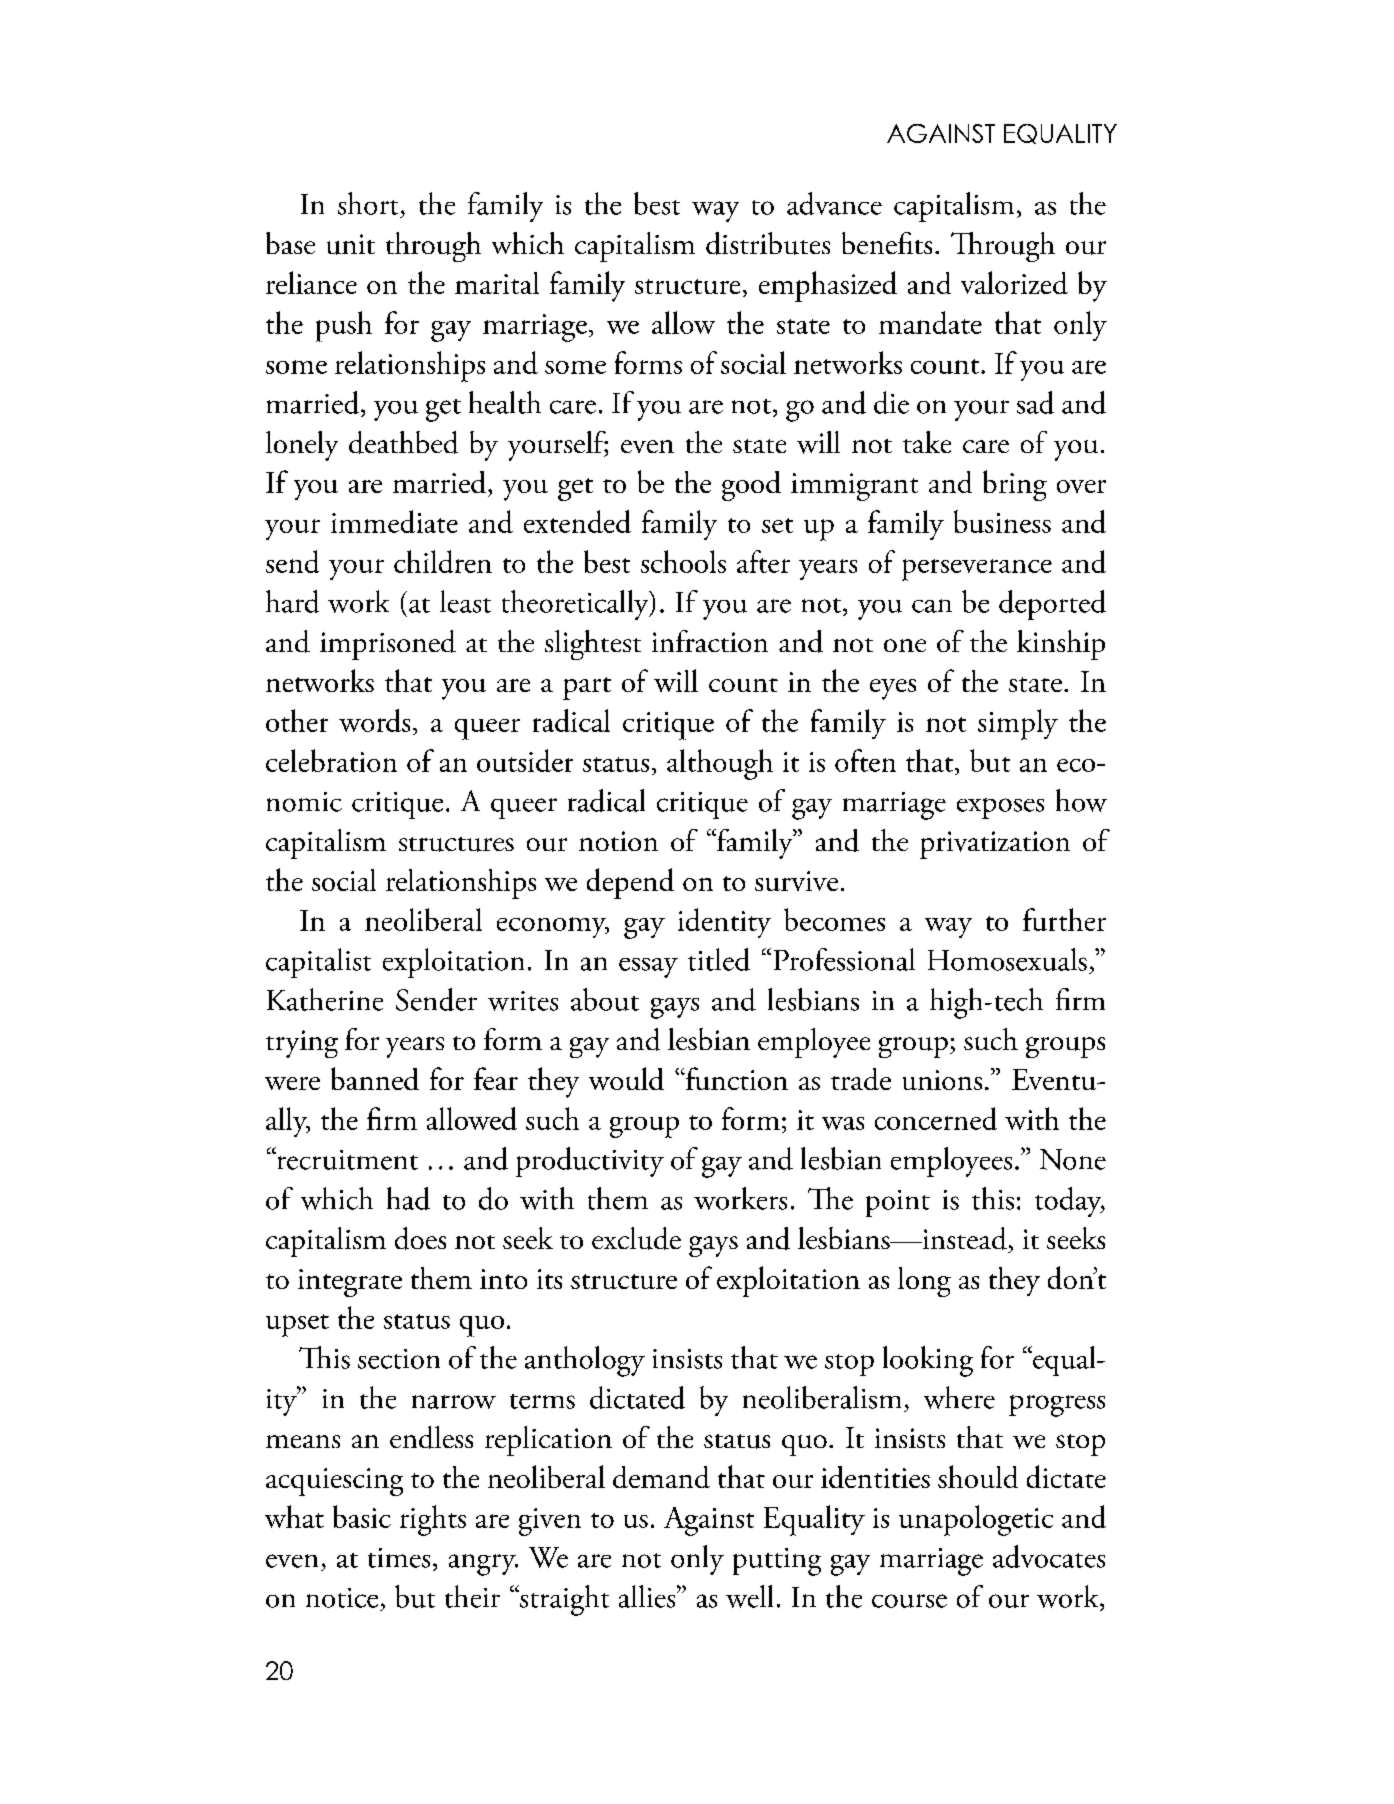 This screenshot has height=1804, width=1394. What do you see at coordinates (995, 845) in the screenshot?
I see `privatization` at bounding box center [995, 845].
